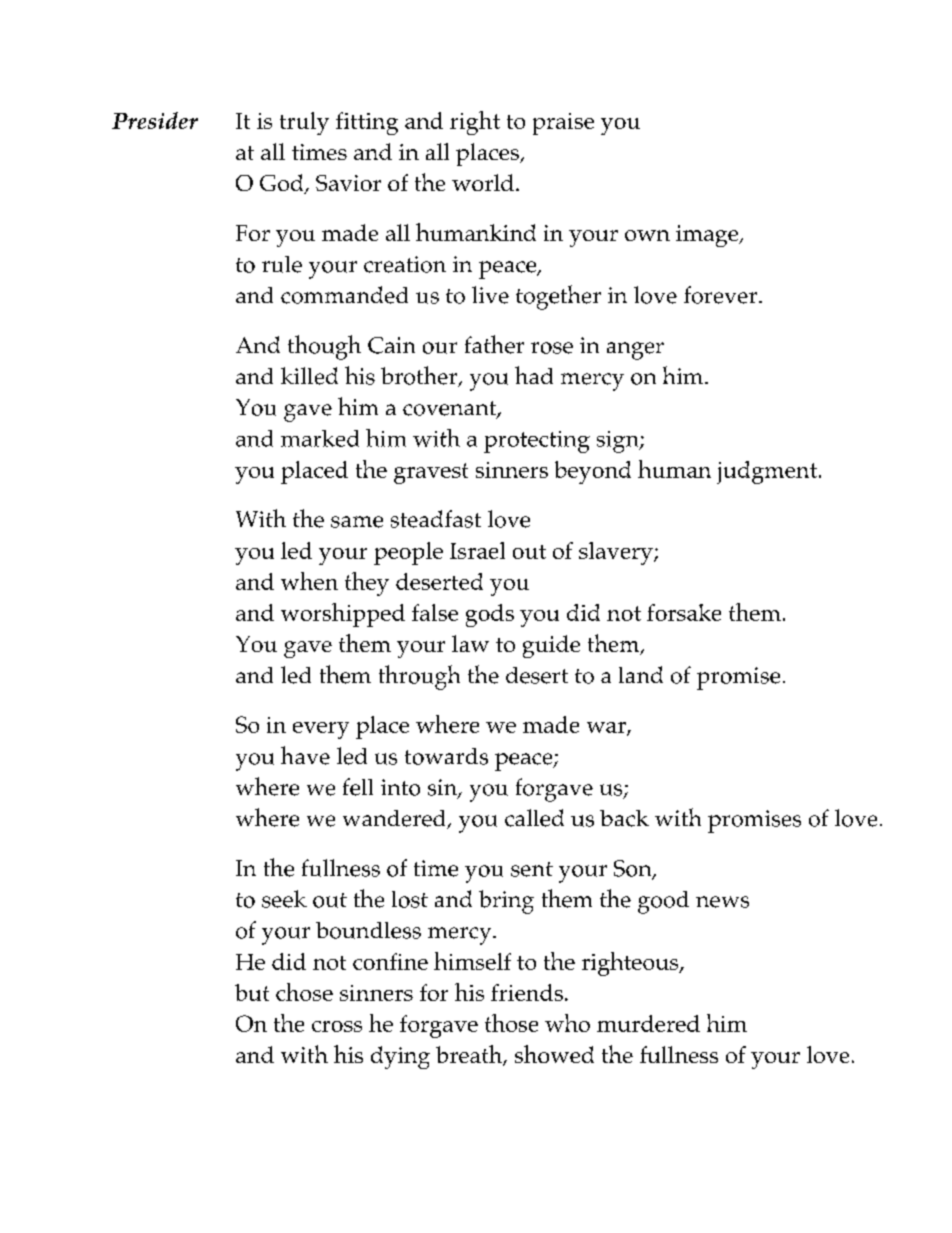 This document has width=952, height=1233. I want to click on image, so click(708, 236).
